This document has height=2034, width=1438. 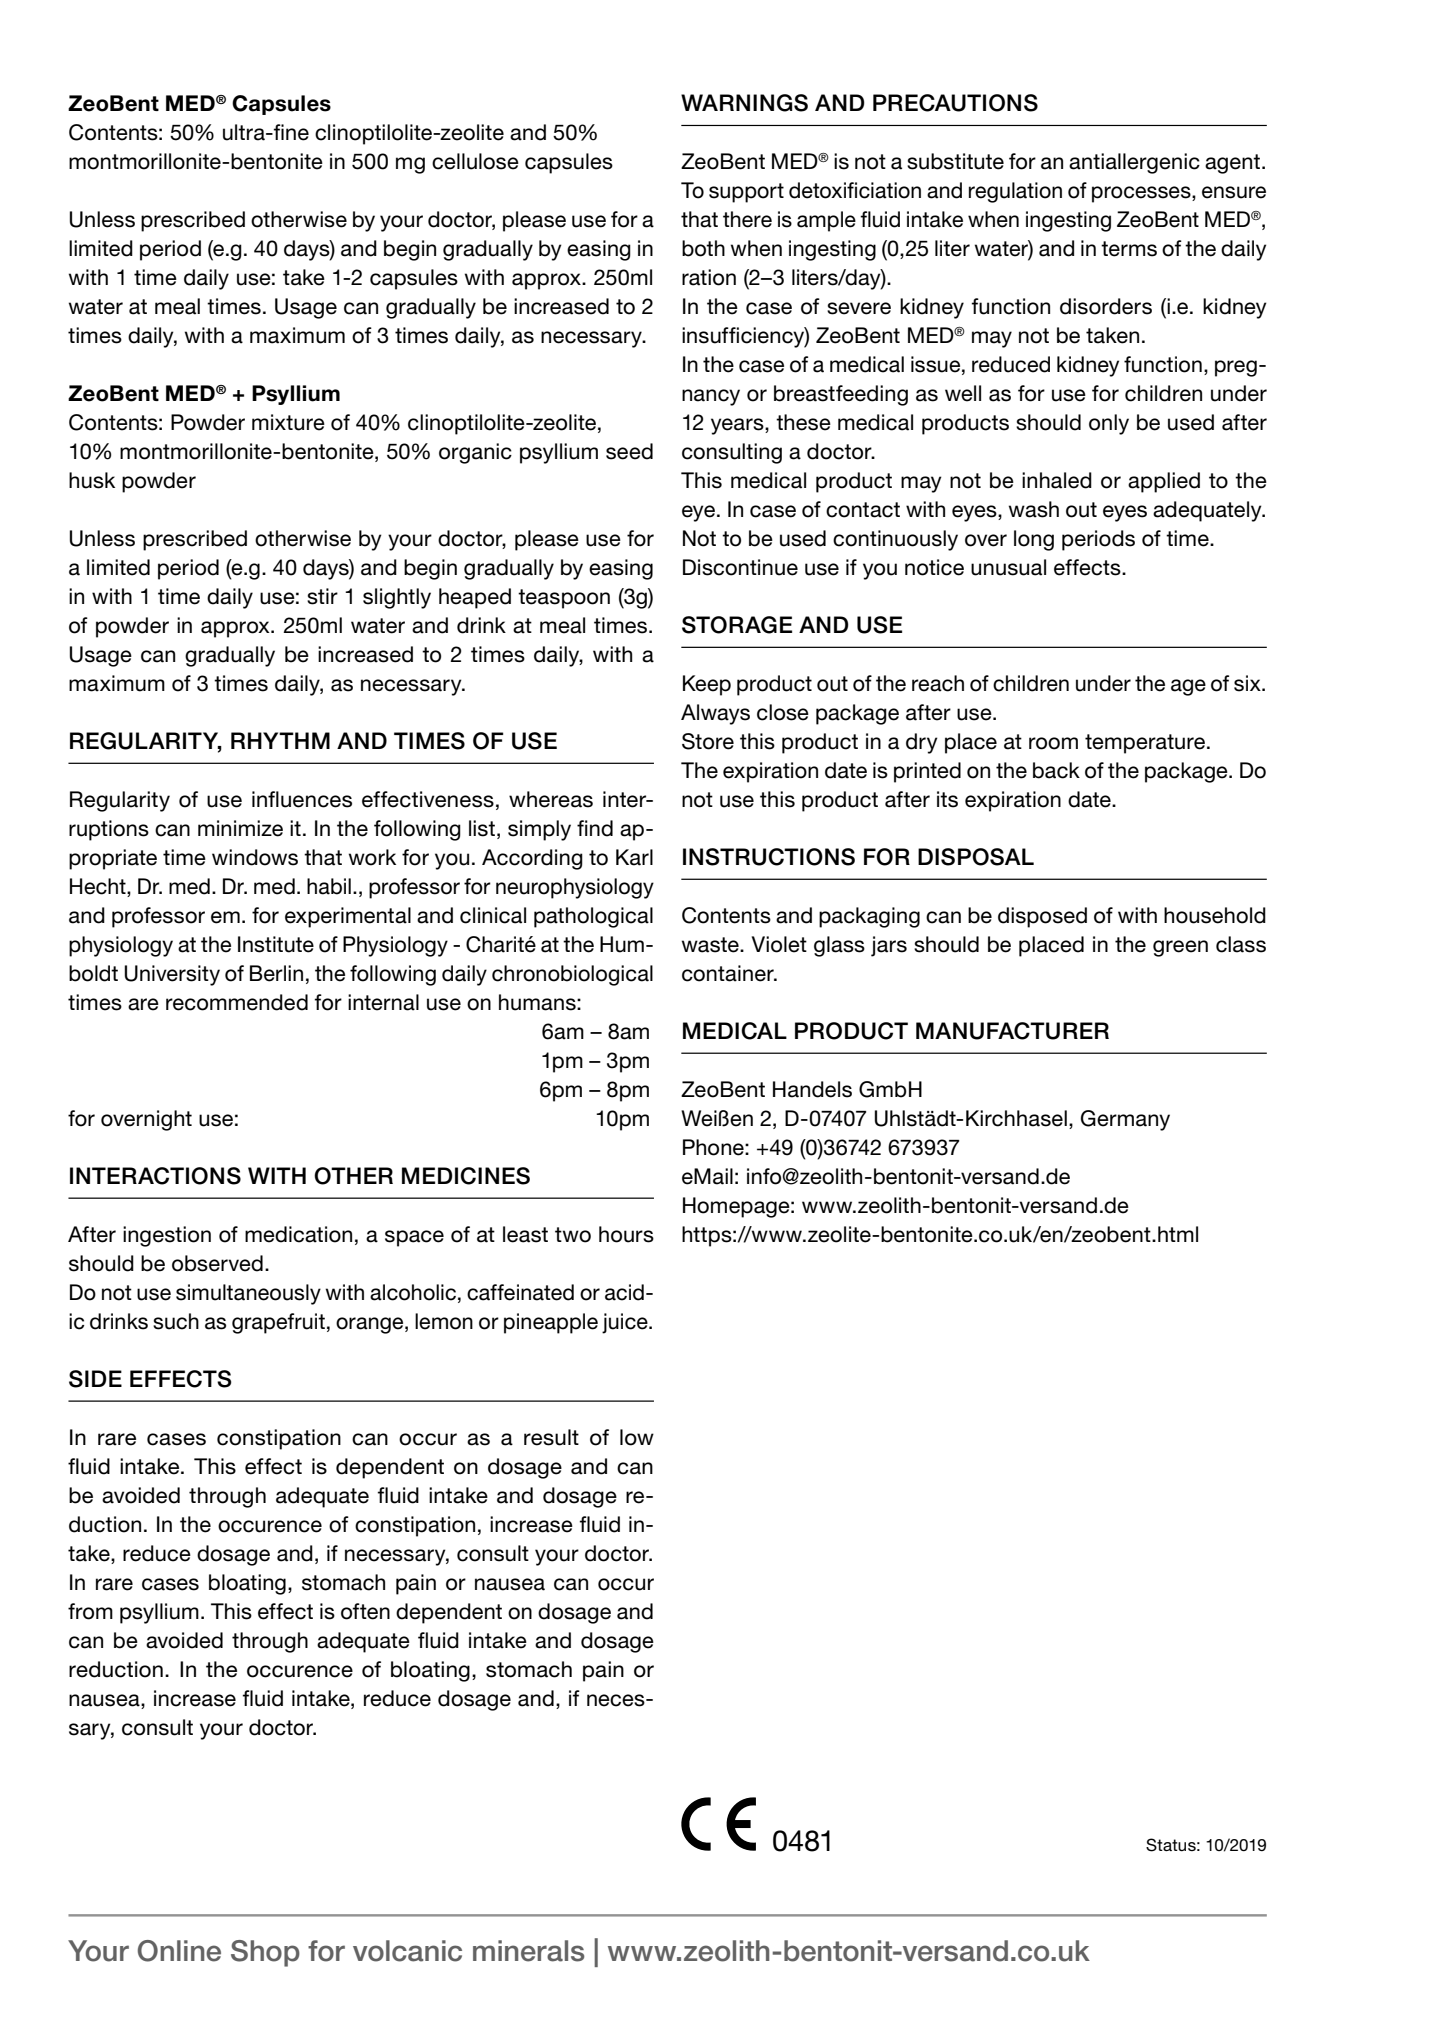 I want to click on cellulose, so click(x=475, y=161).
